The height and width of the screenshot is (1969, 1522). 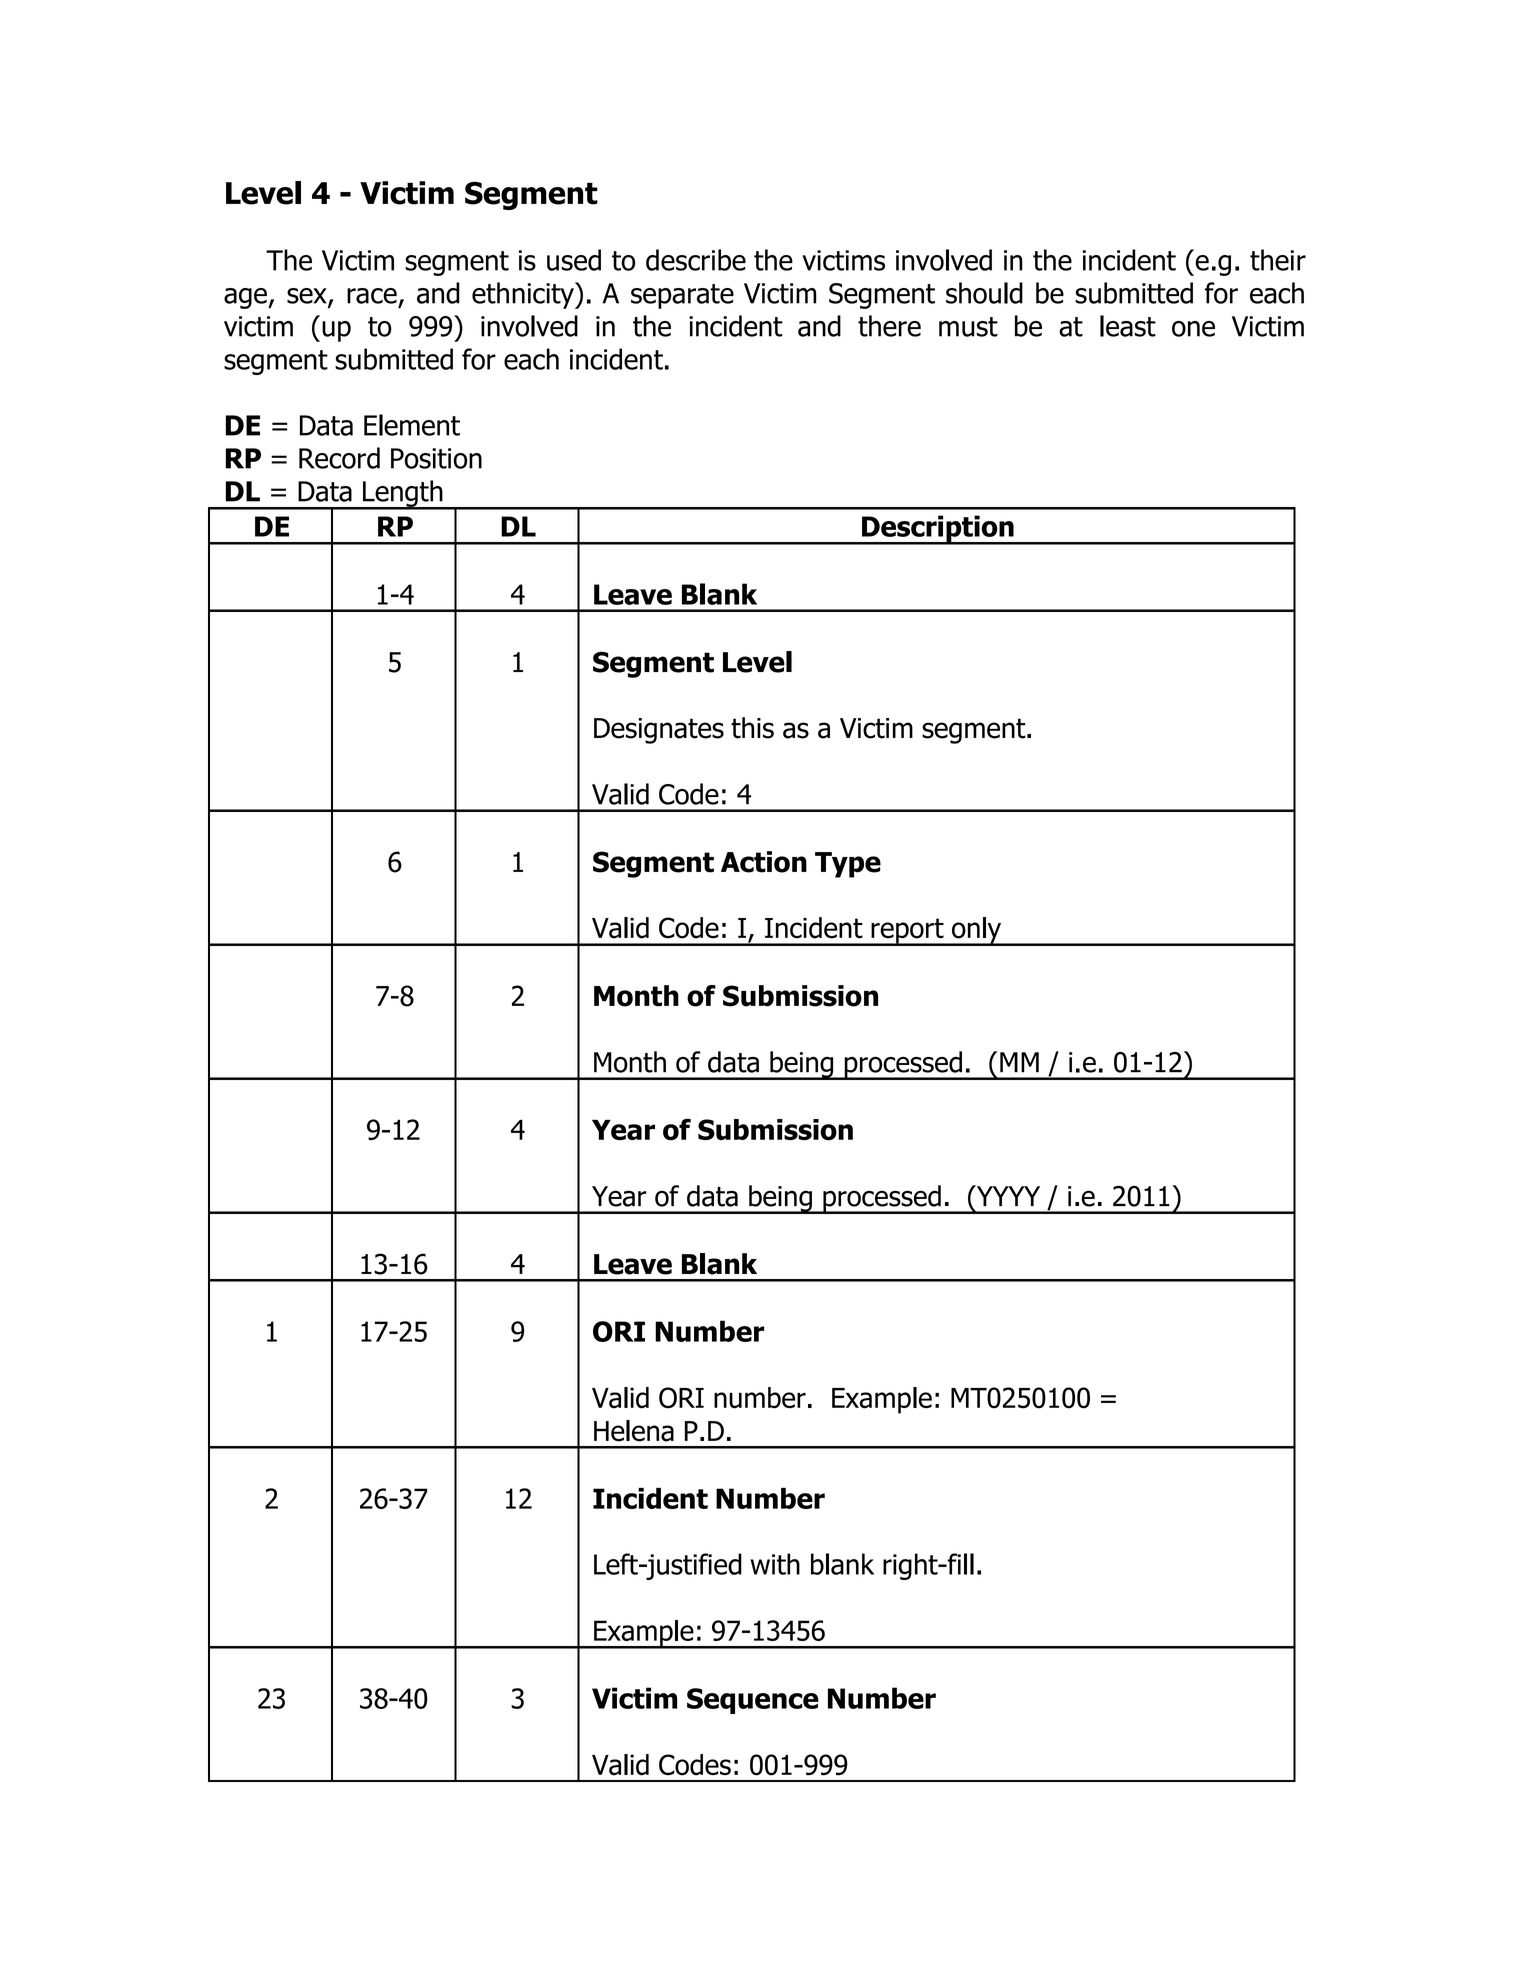 I want to click on only, so click(x=976, y=931).
